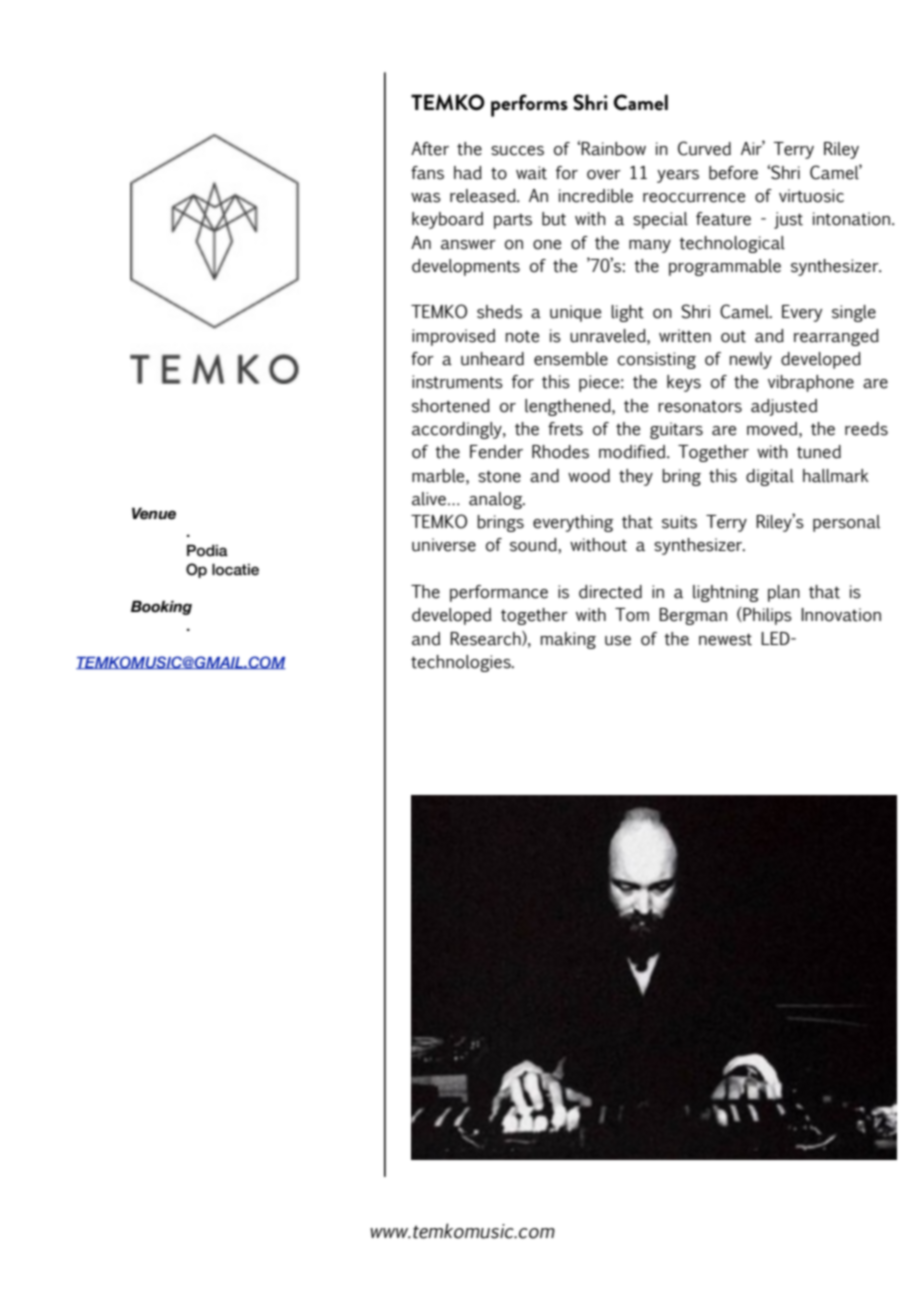 The width and height of the page is (924, 1308). What do you see at coordinates (457, 382) in the page?
I see `instruments` at bounding box center [457, 382].
